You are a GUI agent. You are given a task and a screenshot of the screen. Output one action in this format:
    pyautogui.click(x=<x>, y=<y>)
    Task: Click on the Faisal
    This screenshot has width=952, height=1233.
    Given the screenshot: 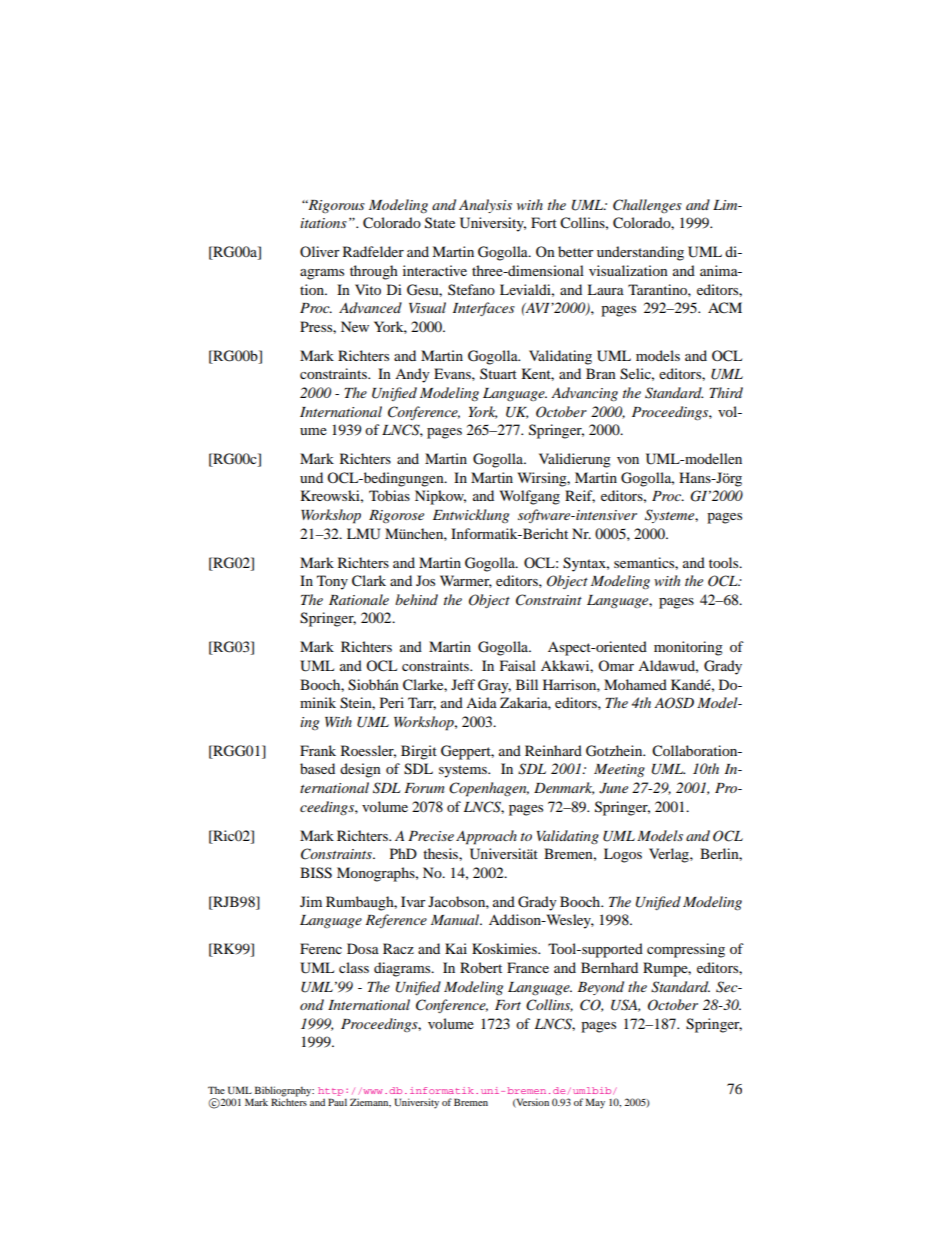 What is the action you would take?
    pyautogui.click(x=518, y=665)
